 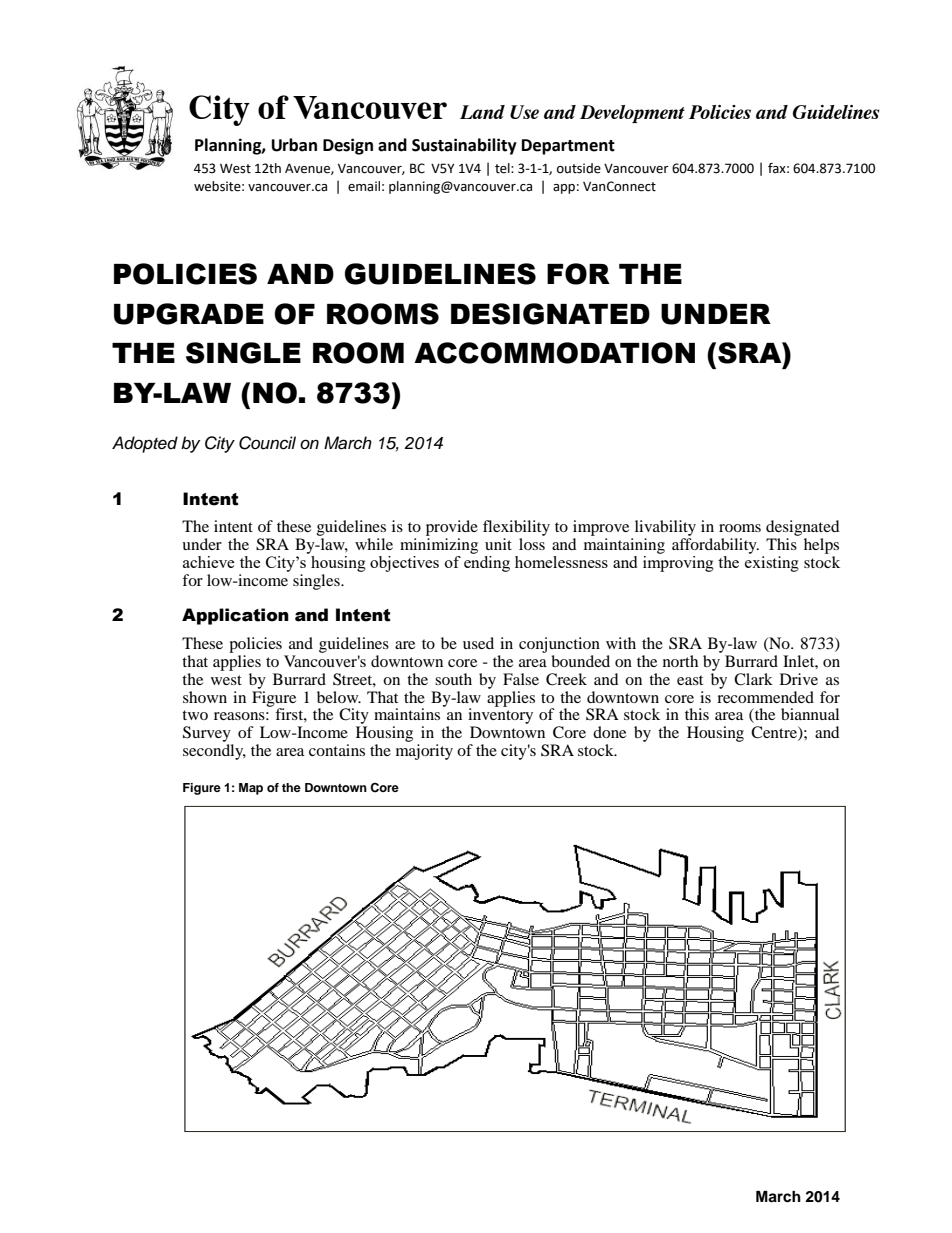 What do you see at coordinates (452, 528) in the screenshot?
I see `provide` at bounding box center [452, 528].
